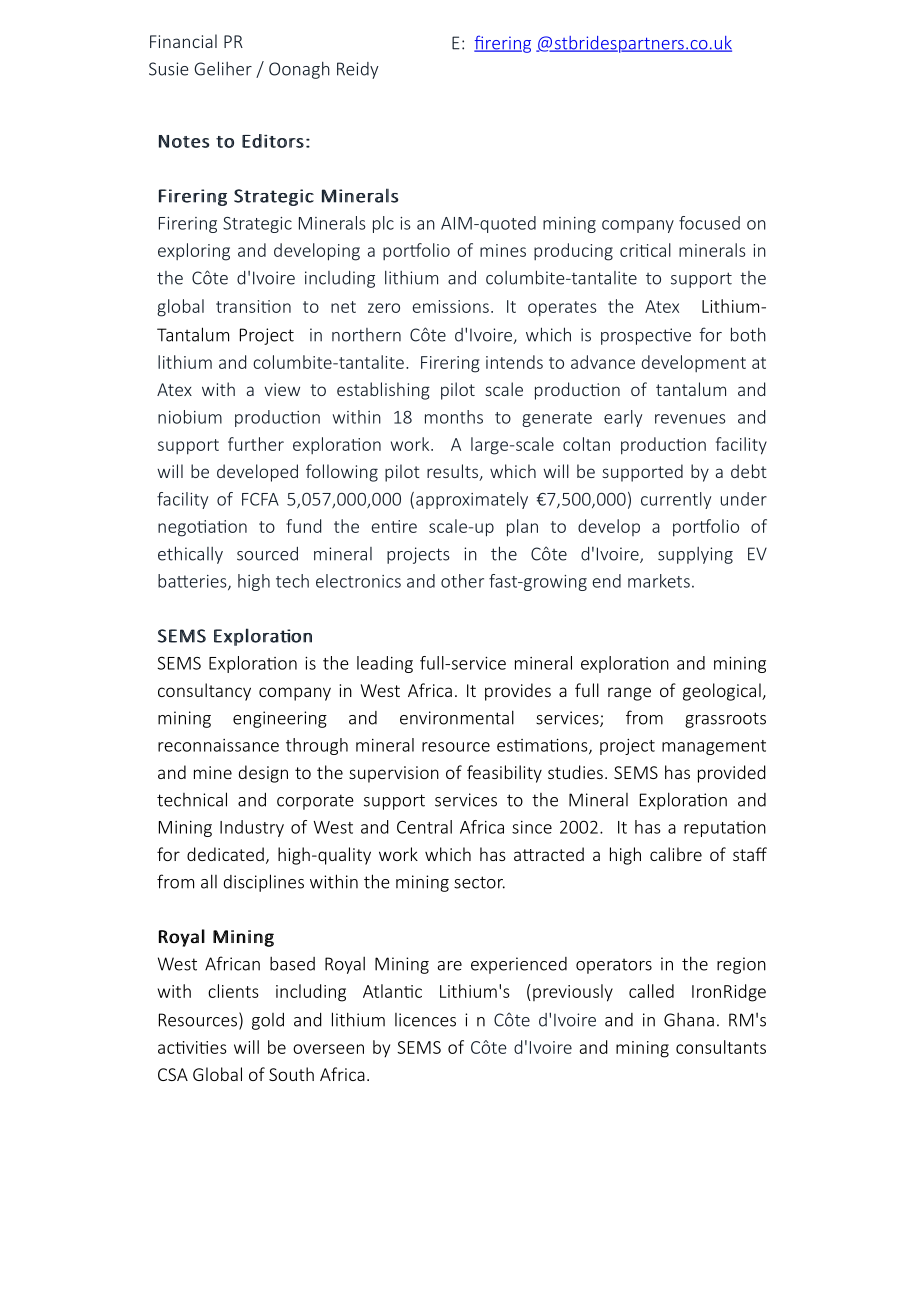  Describe the element at coordinates (282, 389) in the image. I see `view` at that location.
